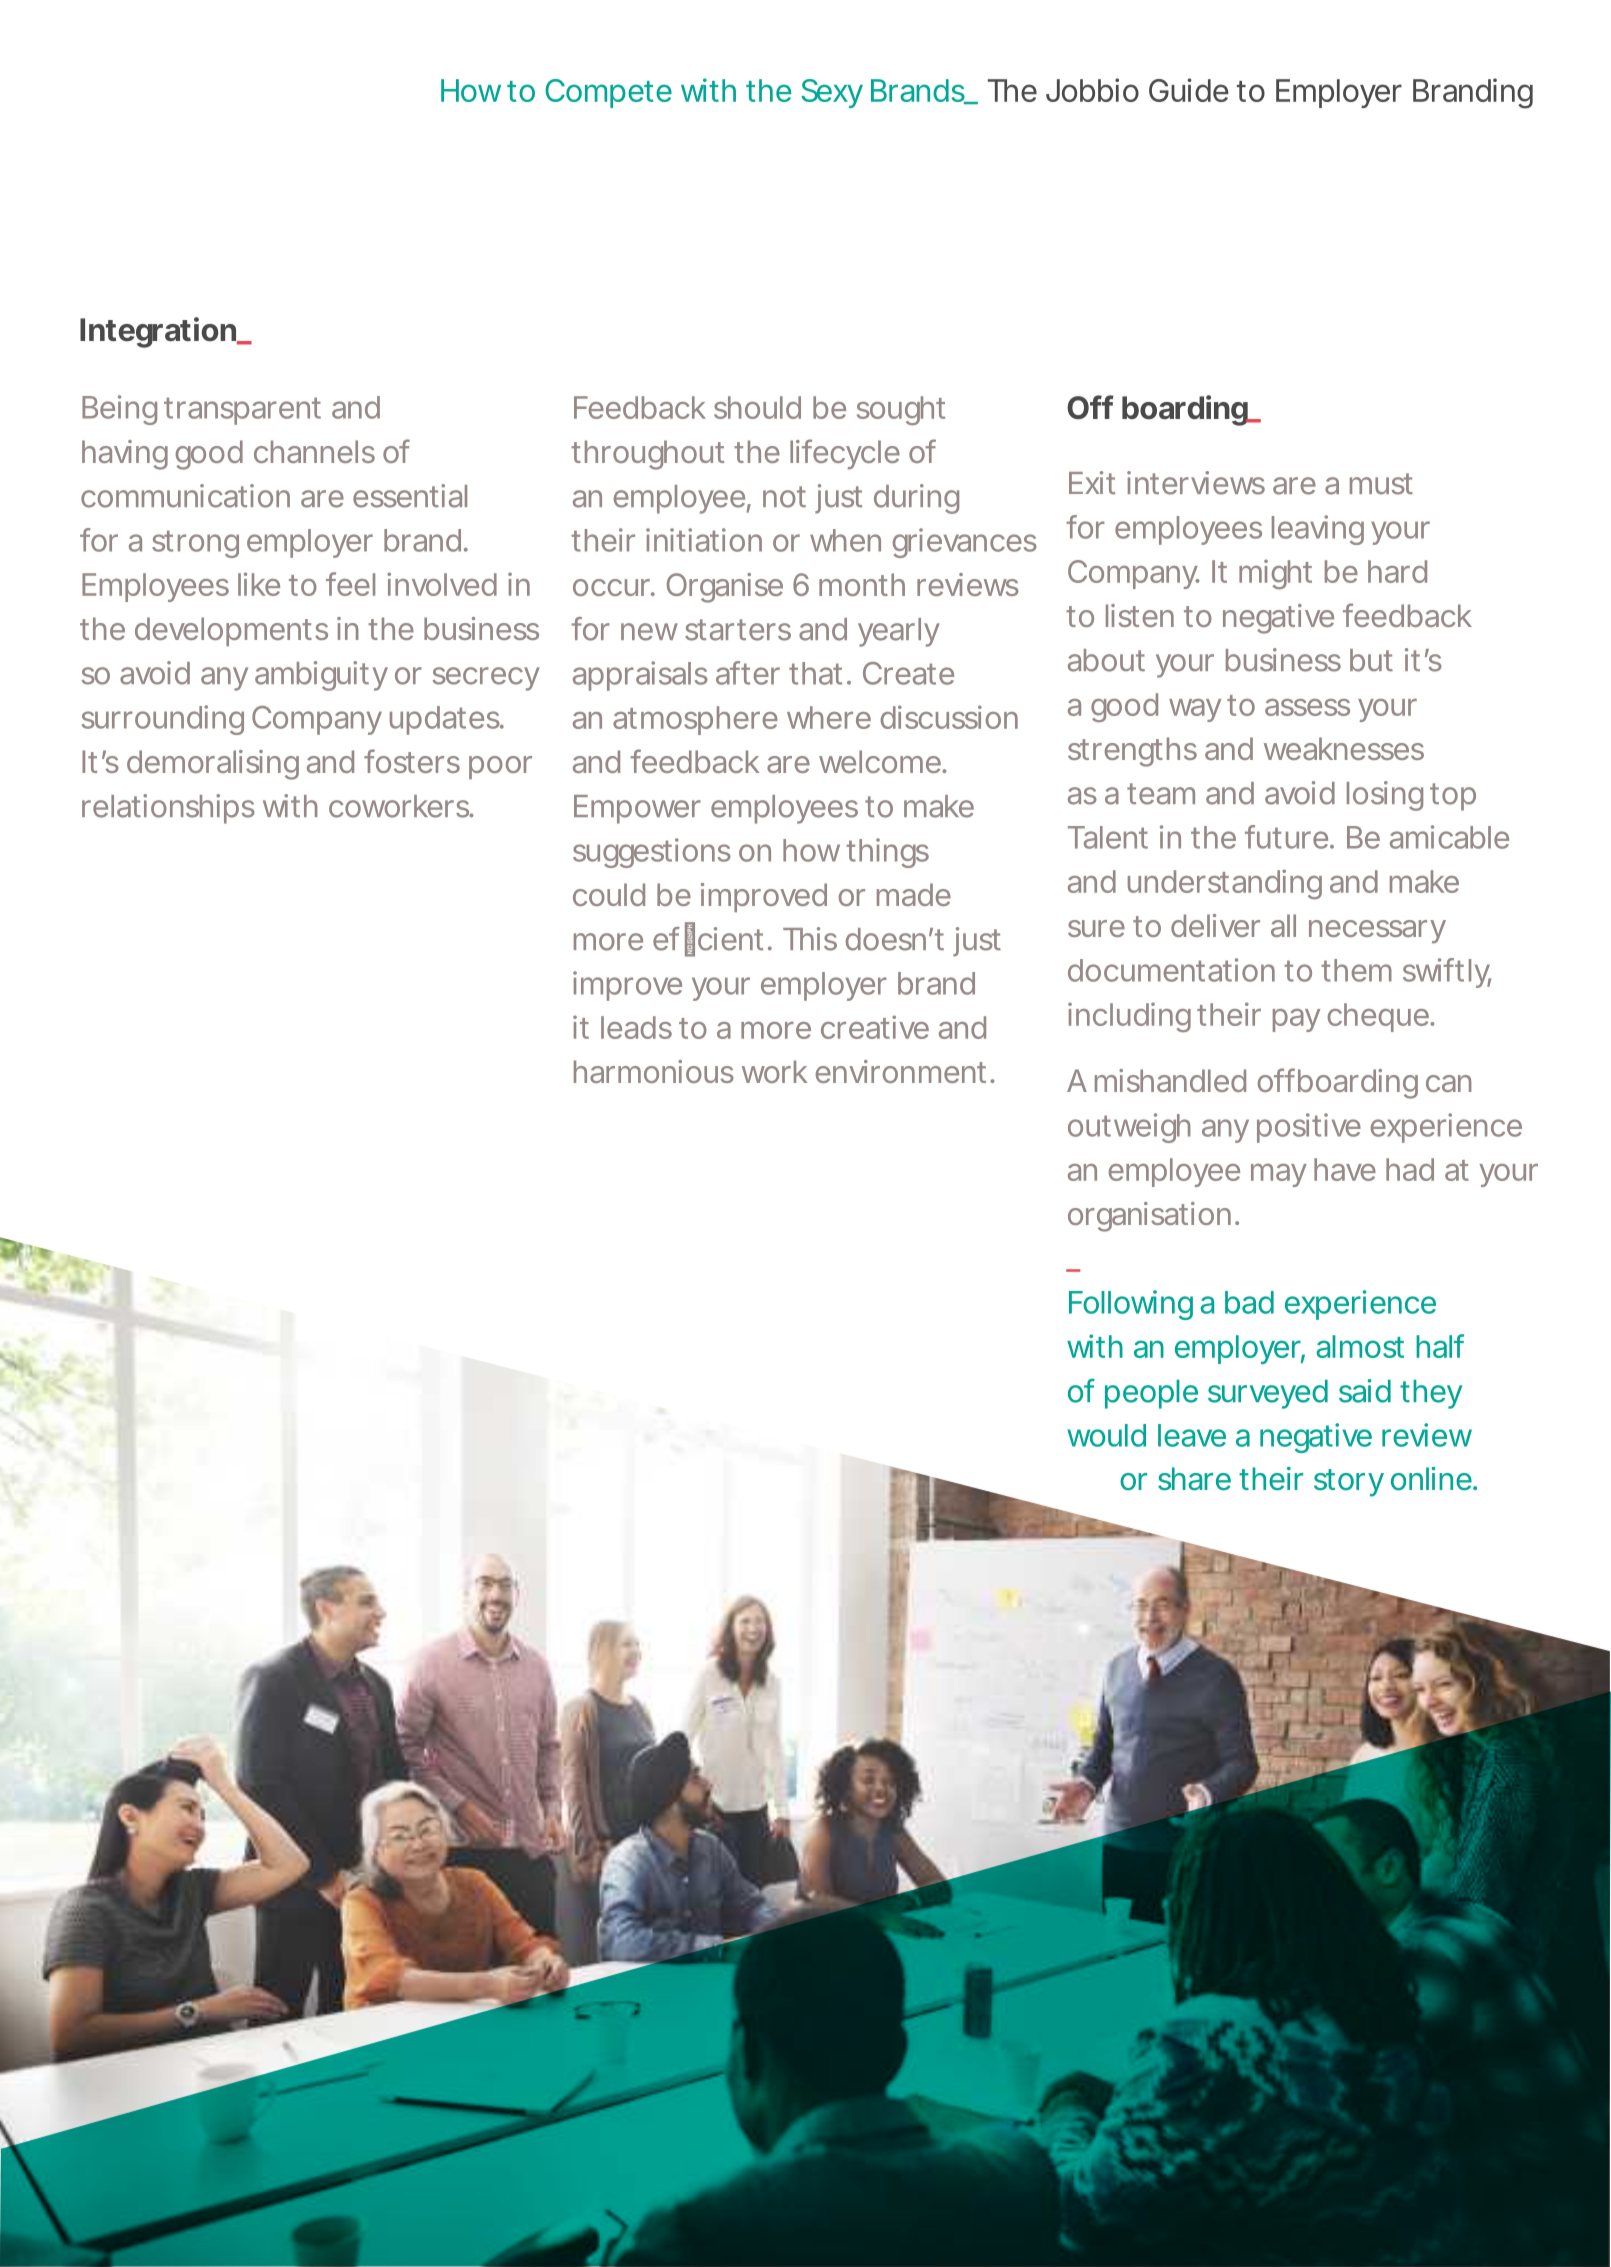 This screenshot has width=1611, height=2267. Describe the element at coordinates (654, 1071) in the screenshot. I see `harmonious` at that location.
